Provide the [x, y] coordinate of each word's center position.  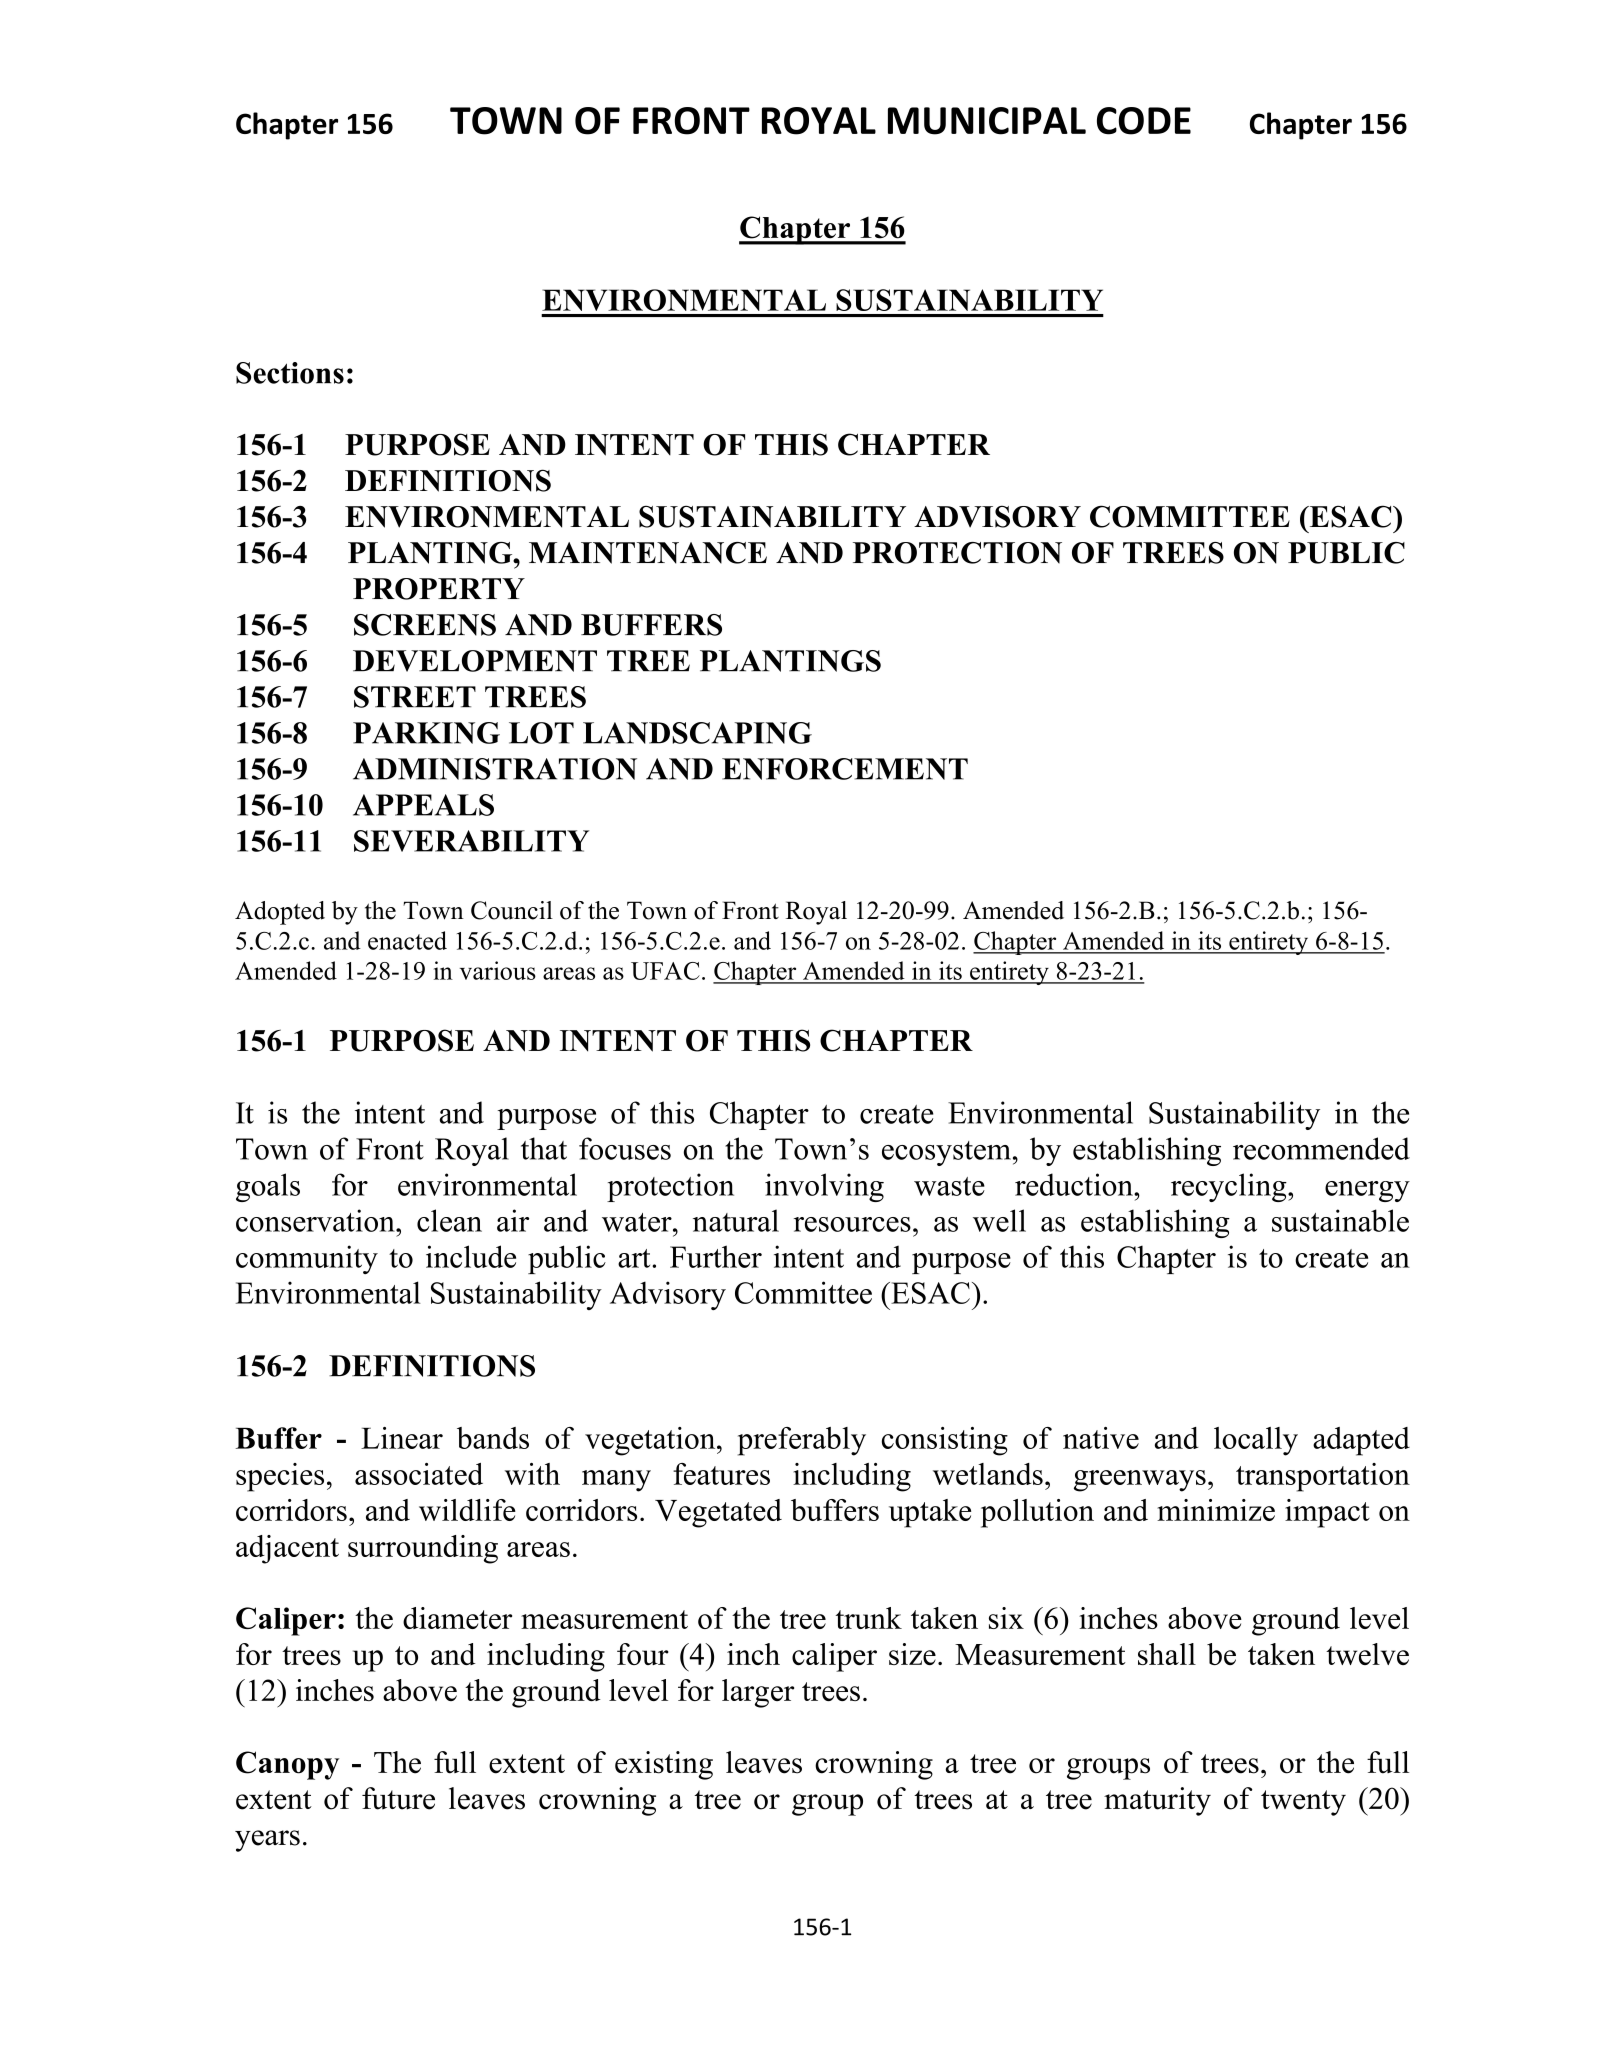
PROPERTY [439, 589]
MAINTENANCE [648, 553]
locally [1256, 1441]
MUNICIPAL [987, 121]
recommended [1321, 1148]
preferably [802, 1441]
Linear [402, 1438]
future [398, 1798]
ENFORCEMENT [845, 769]
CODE [1144, 121]
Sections [290, 373]
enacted [407, 940]
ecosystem [946, 1153]
